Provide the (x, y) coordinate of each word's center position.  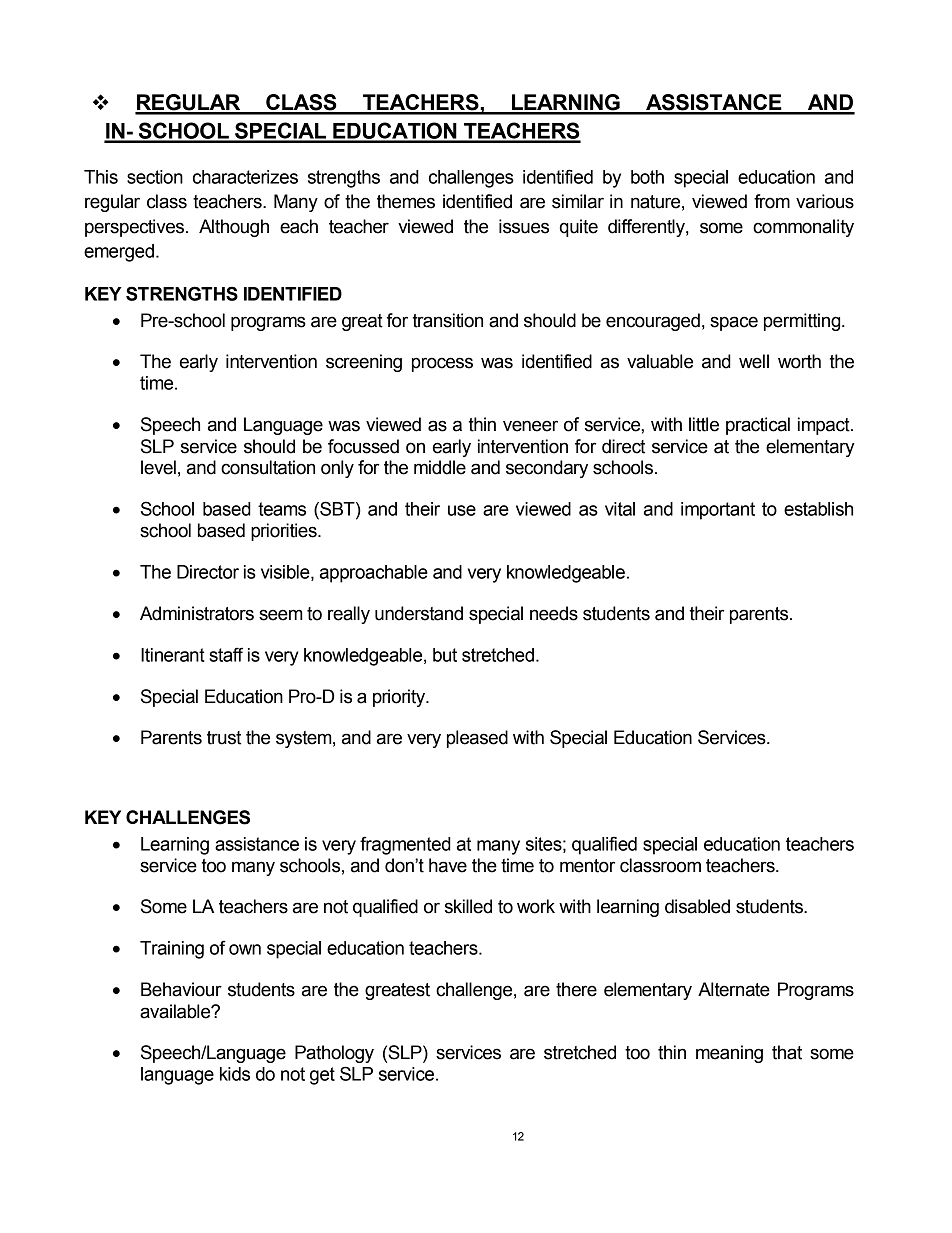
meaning (729, 1054)
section (155, 177)
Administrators (197, 613)
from (772, 201)
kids (235, 1074)
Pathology (334, 1054)
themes (406, 201)
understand (419, 613)
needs (554, 613)
